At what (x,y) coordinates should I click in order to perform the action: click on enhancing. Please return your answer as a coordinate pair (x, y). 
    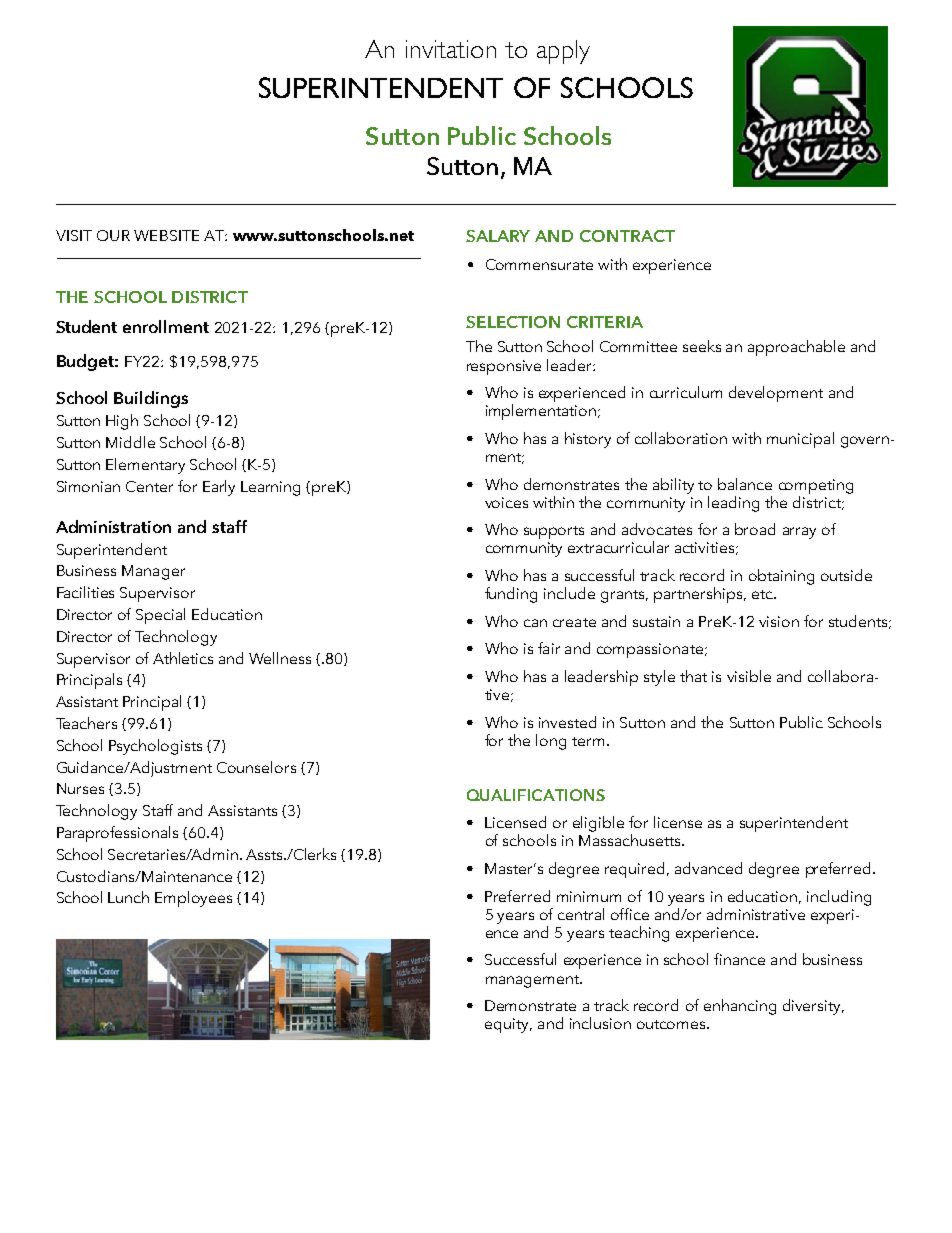
    Looking at the image, I should click on (740, 1007).
